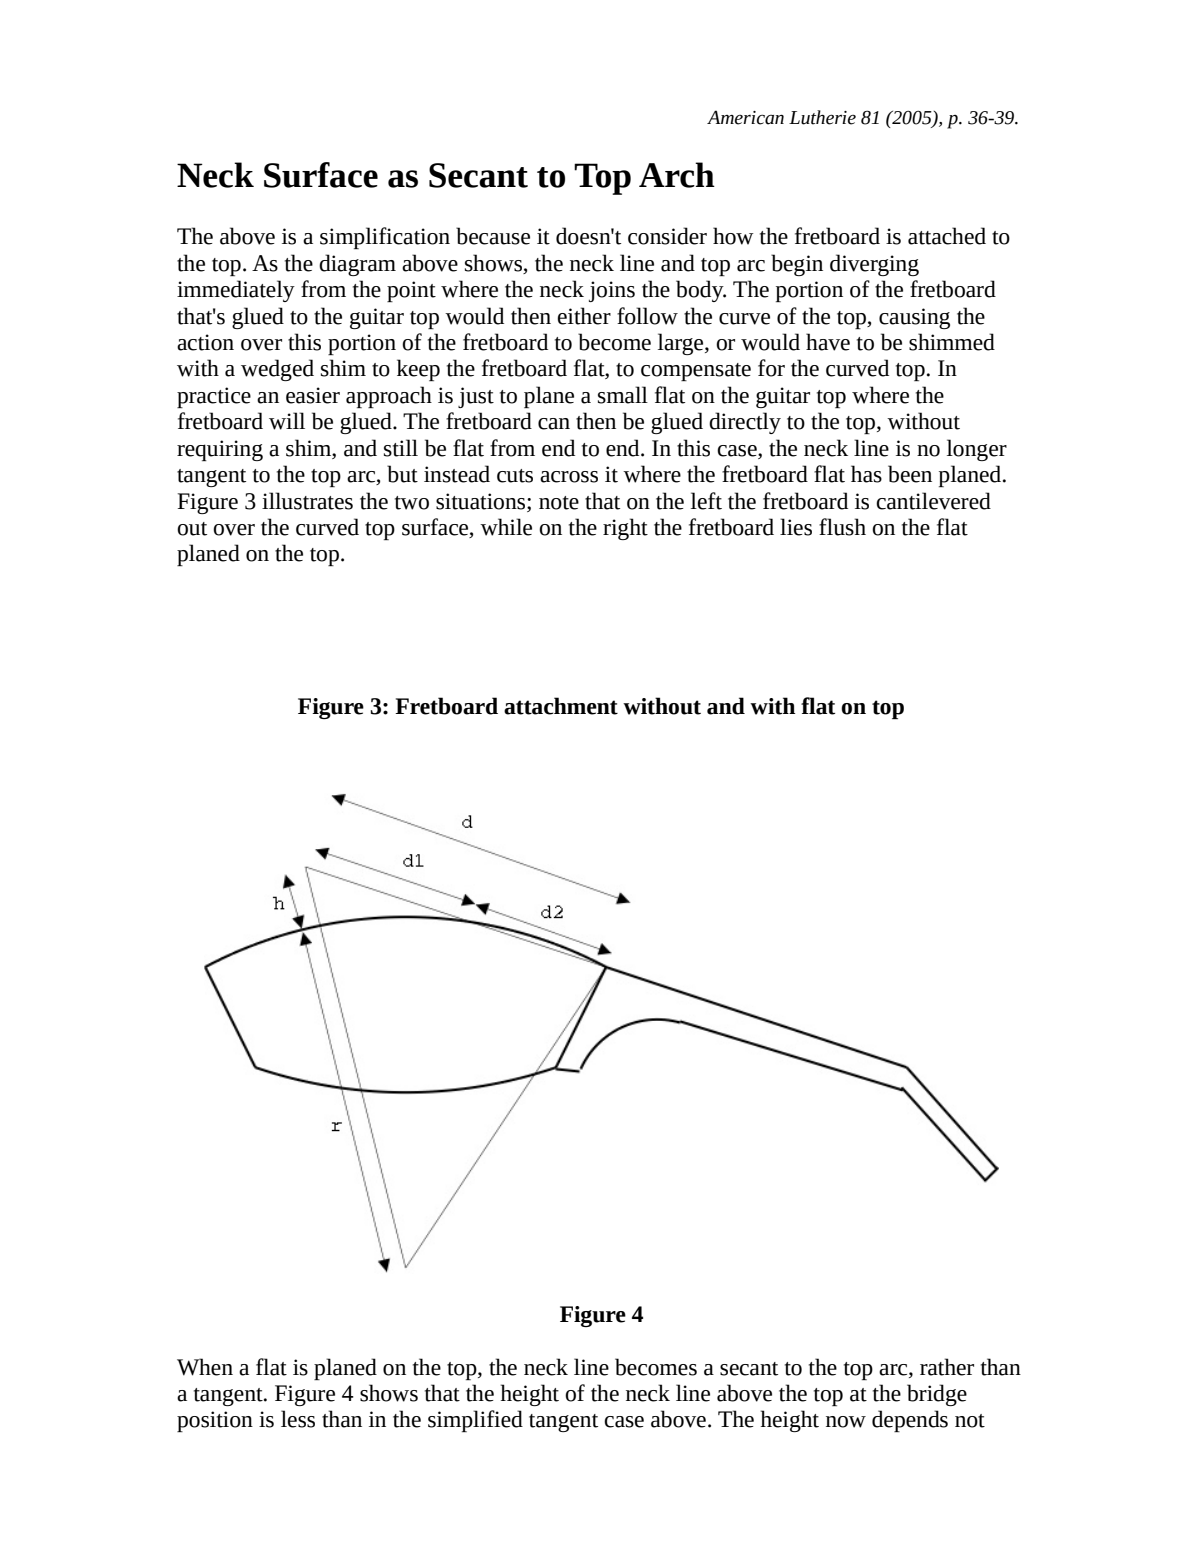 The width and height of the screenshot is (1203, 1557). Describe the element at coordinates (822, 117) in the screenshot. I see `Lutherie` at that location.
